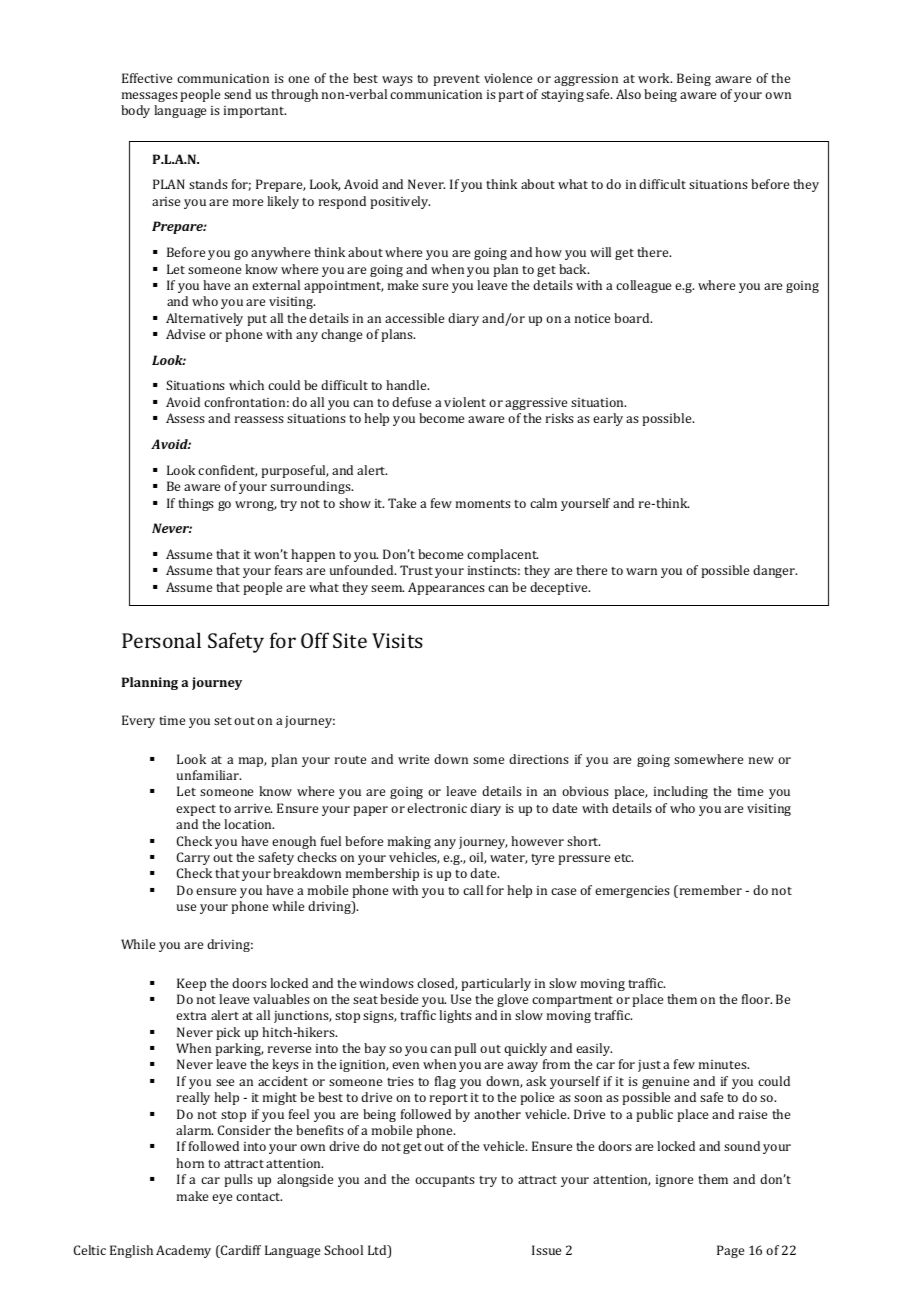 Image resolution: width=924 pixels, height=1308 pixels. I want to click on ignore, so click(674, 1181).
